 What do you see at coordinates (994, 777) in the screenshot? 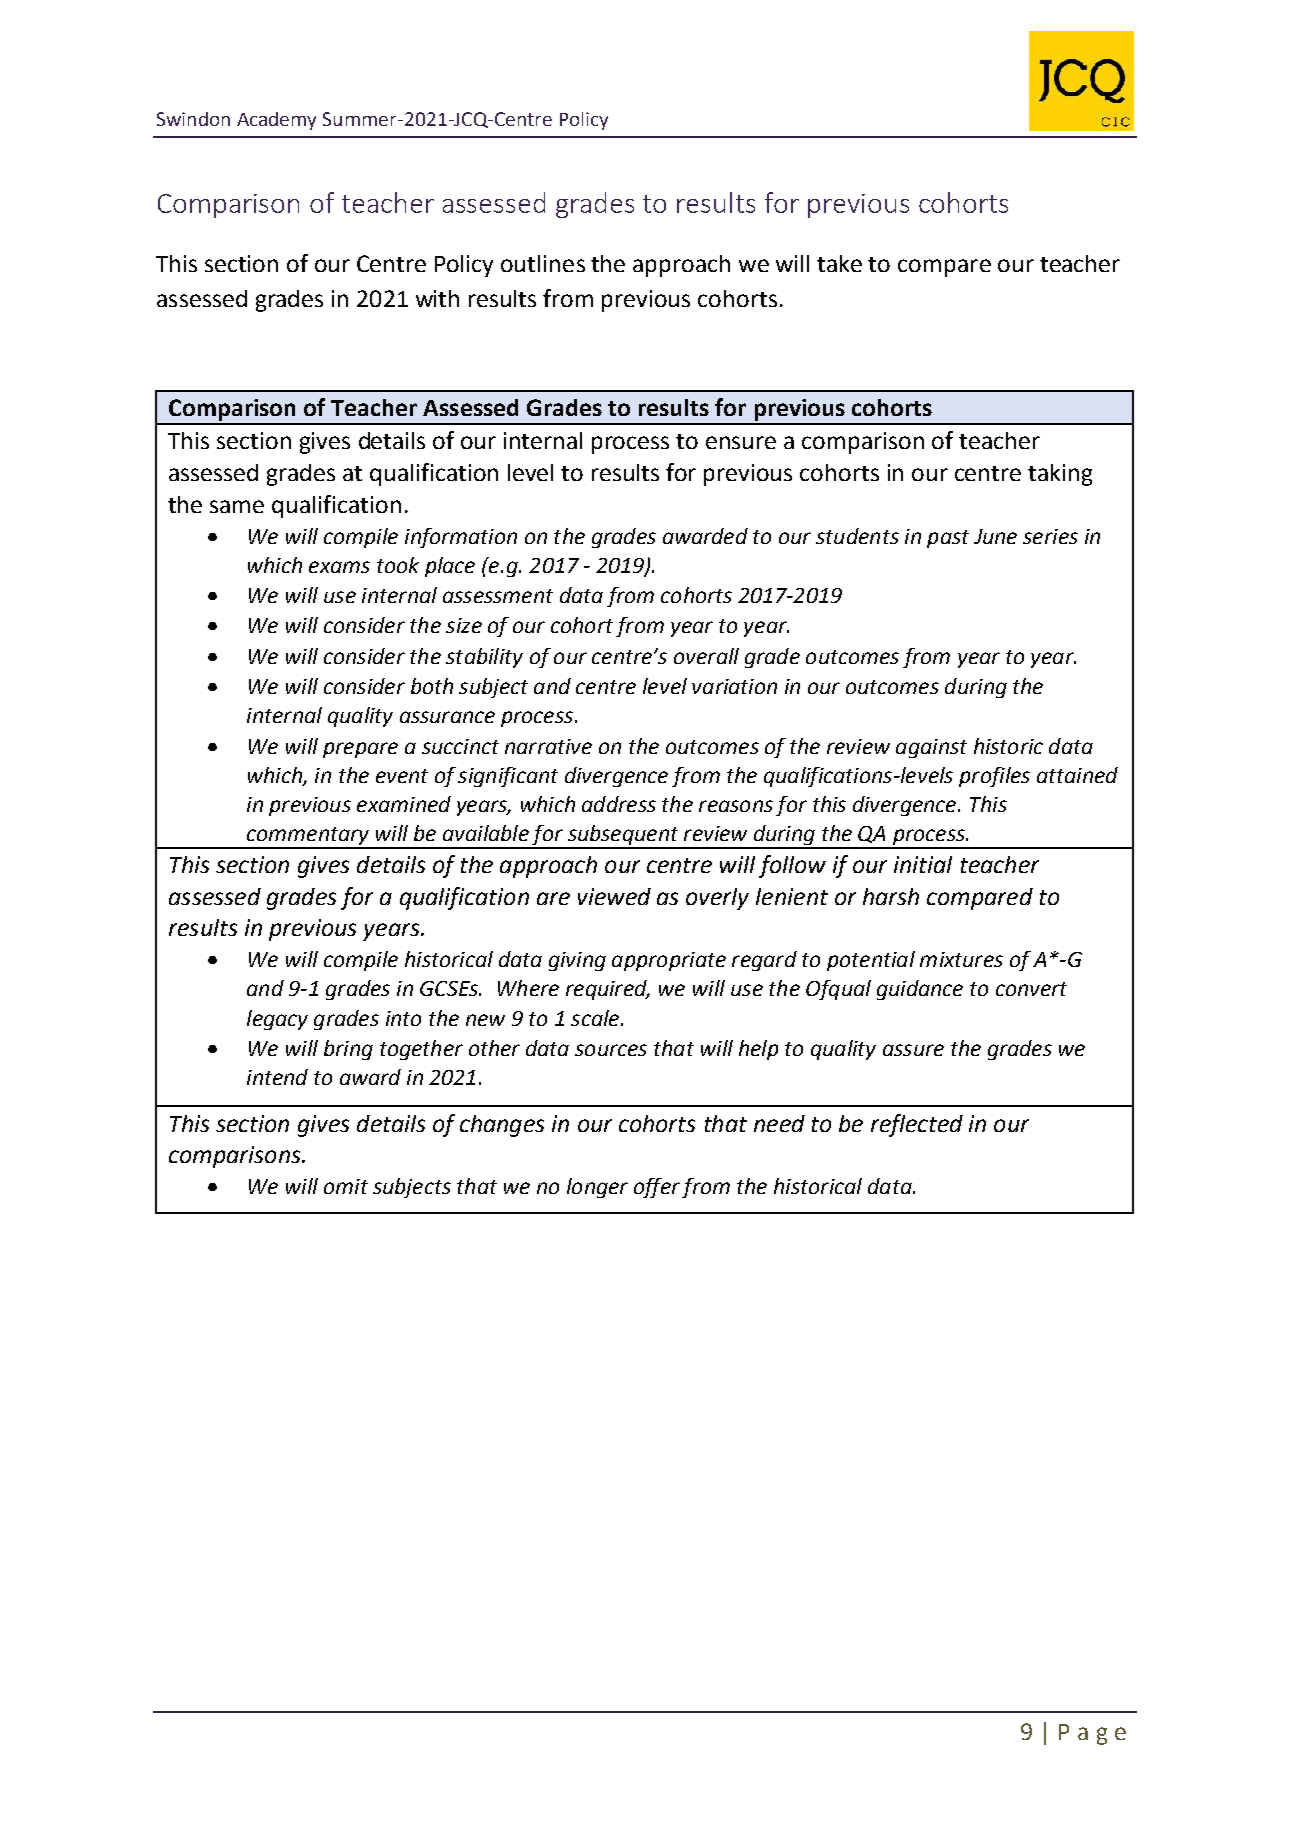
I see `profiles` at bounding box center [994, 777].
